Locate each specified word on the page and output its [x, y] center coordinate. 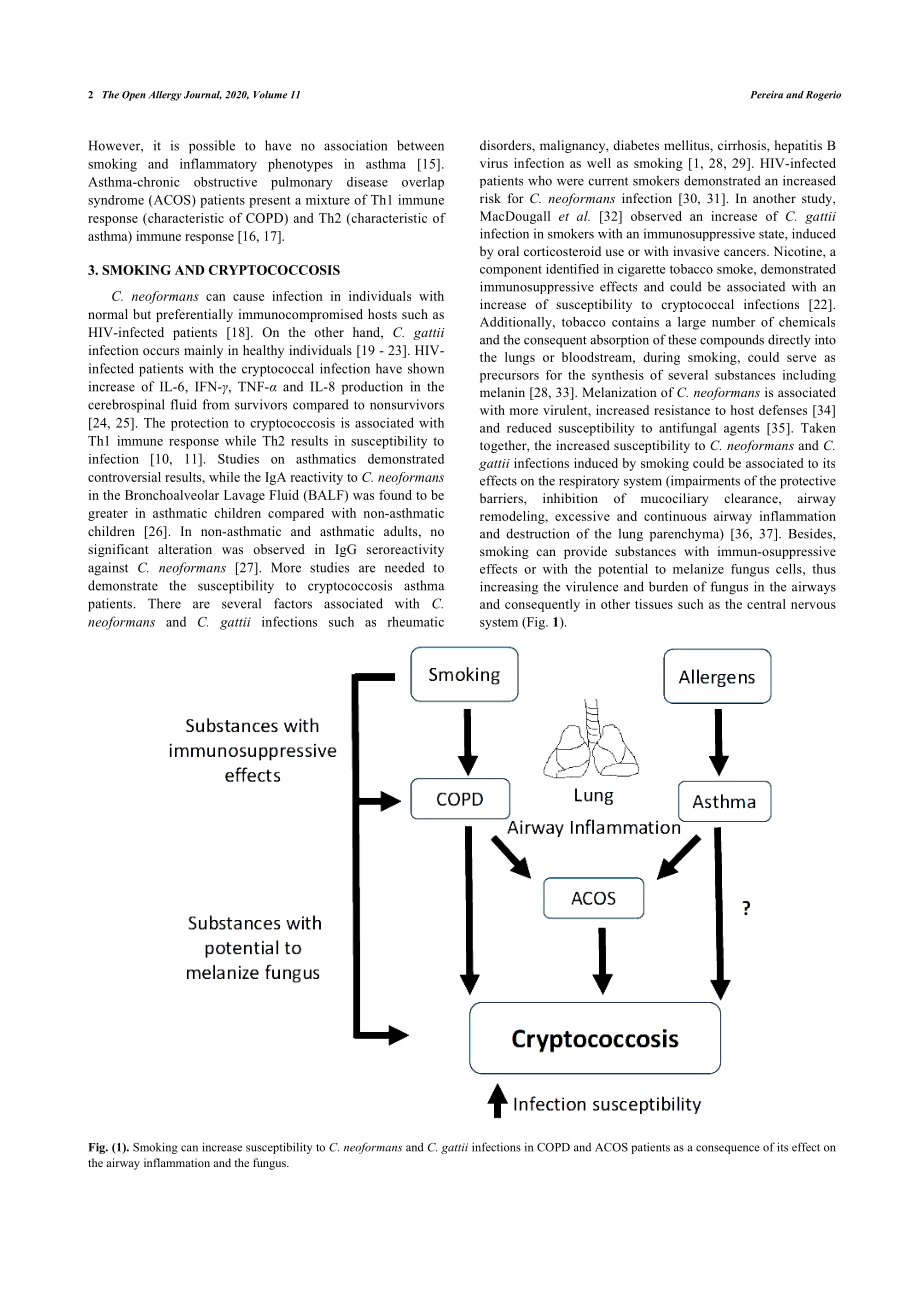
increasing [509, 588]
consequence [728, 1149]
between [420, 145]
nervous [813, 605]
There [164, 603]
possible [212, 147]
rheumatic [415, 621]
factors [293, 603]
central [766, 604]
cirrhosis [743, 145]
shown [426, 368]
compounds [732, 341]
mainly [203, 351]
